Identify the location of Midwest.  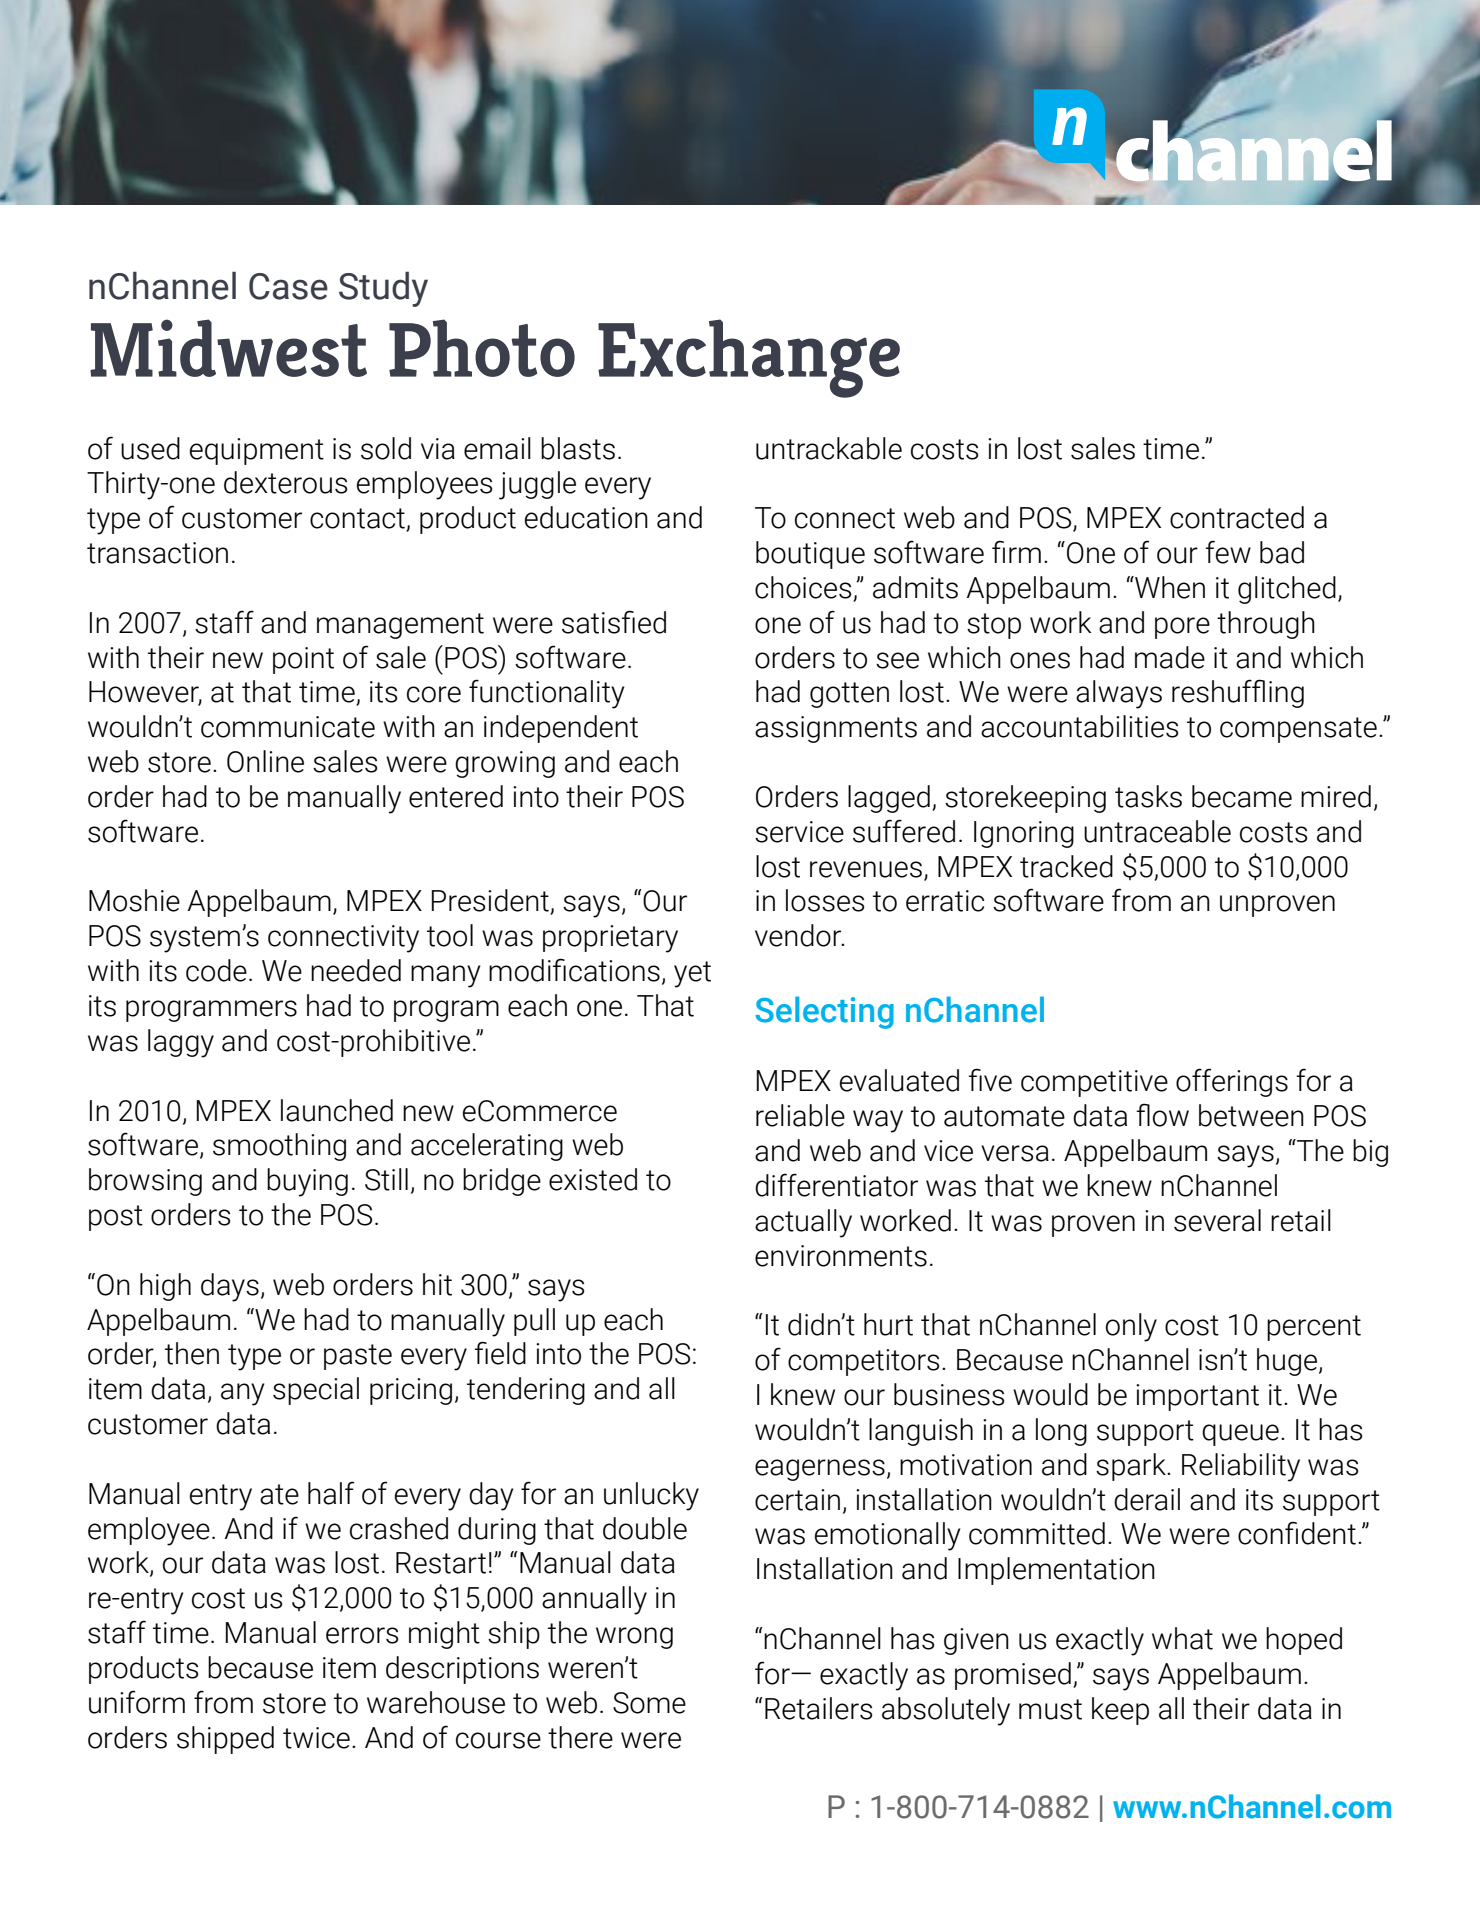
(228, 348).
